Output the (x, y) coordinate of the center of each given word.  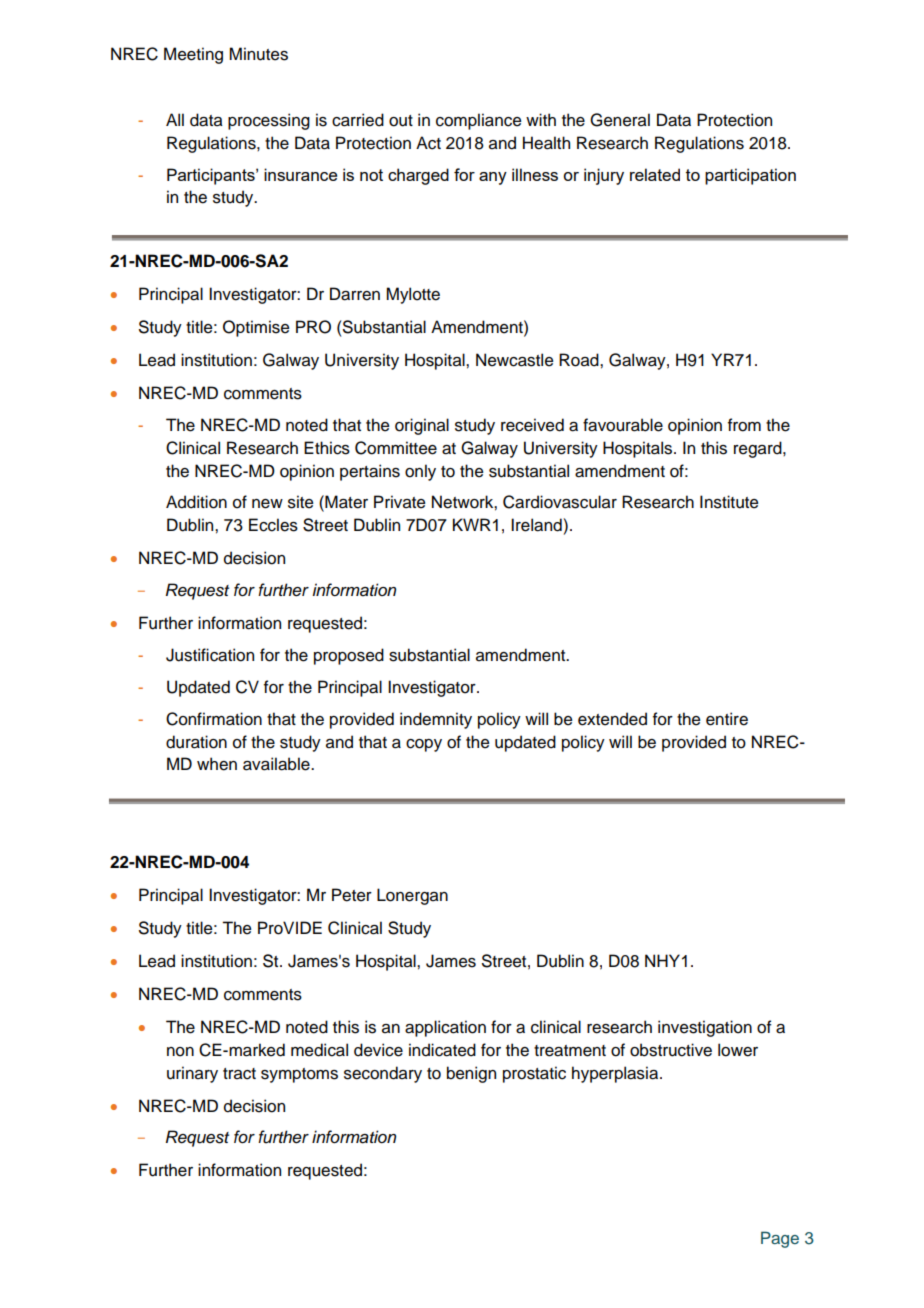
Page (780, 1239)
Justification (210, 655)
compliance (479, 121)
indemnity (436, 720)
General (620, 120)
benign (471, 1074)
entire (727, 719)
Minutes (258, 54)
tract (239, 1074)
